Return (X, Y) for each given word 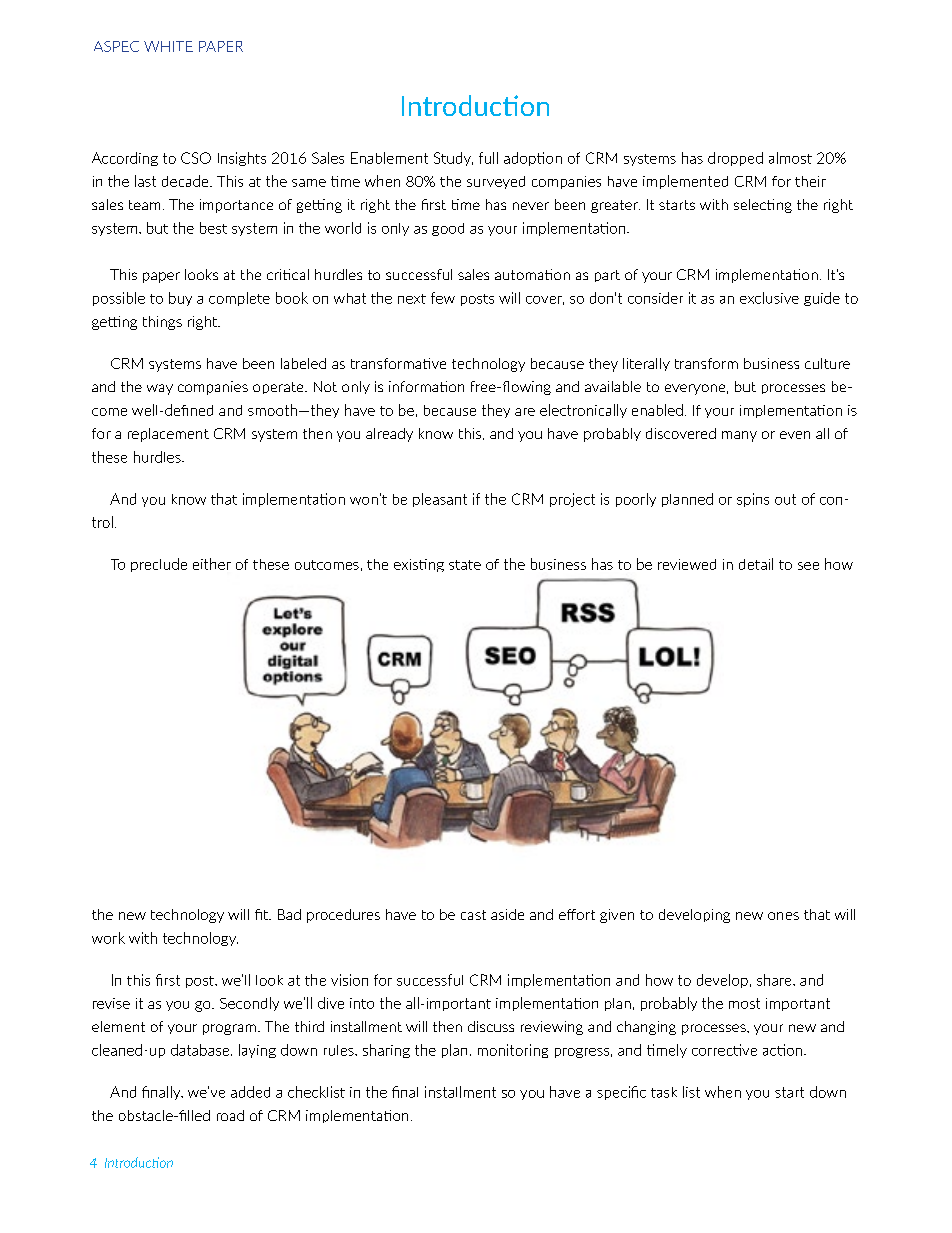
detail (756, 564)
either (212, 564)
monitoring (513, 1051)
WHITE (168, 46)
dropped (735, 159)
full (488, 158)
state (465, 565)
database (201, 1050)
